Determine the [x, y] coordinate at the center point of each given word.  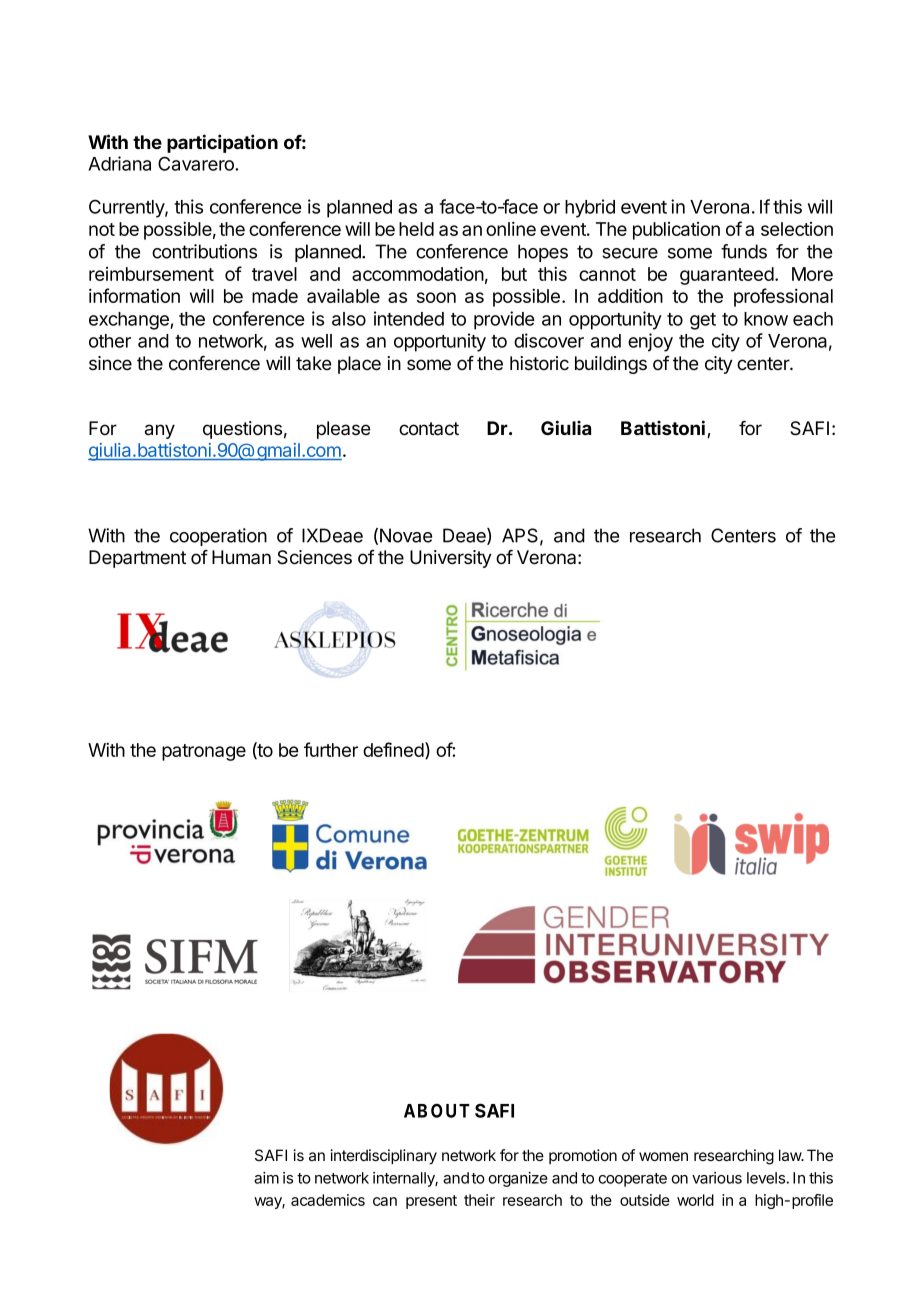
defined [393, 749]
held [416, 229]
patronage [204, 752]
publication [676, 231]
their [479, 1200]
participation [222, 143]
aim [266, 1178]
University [451, 559]
